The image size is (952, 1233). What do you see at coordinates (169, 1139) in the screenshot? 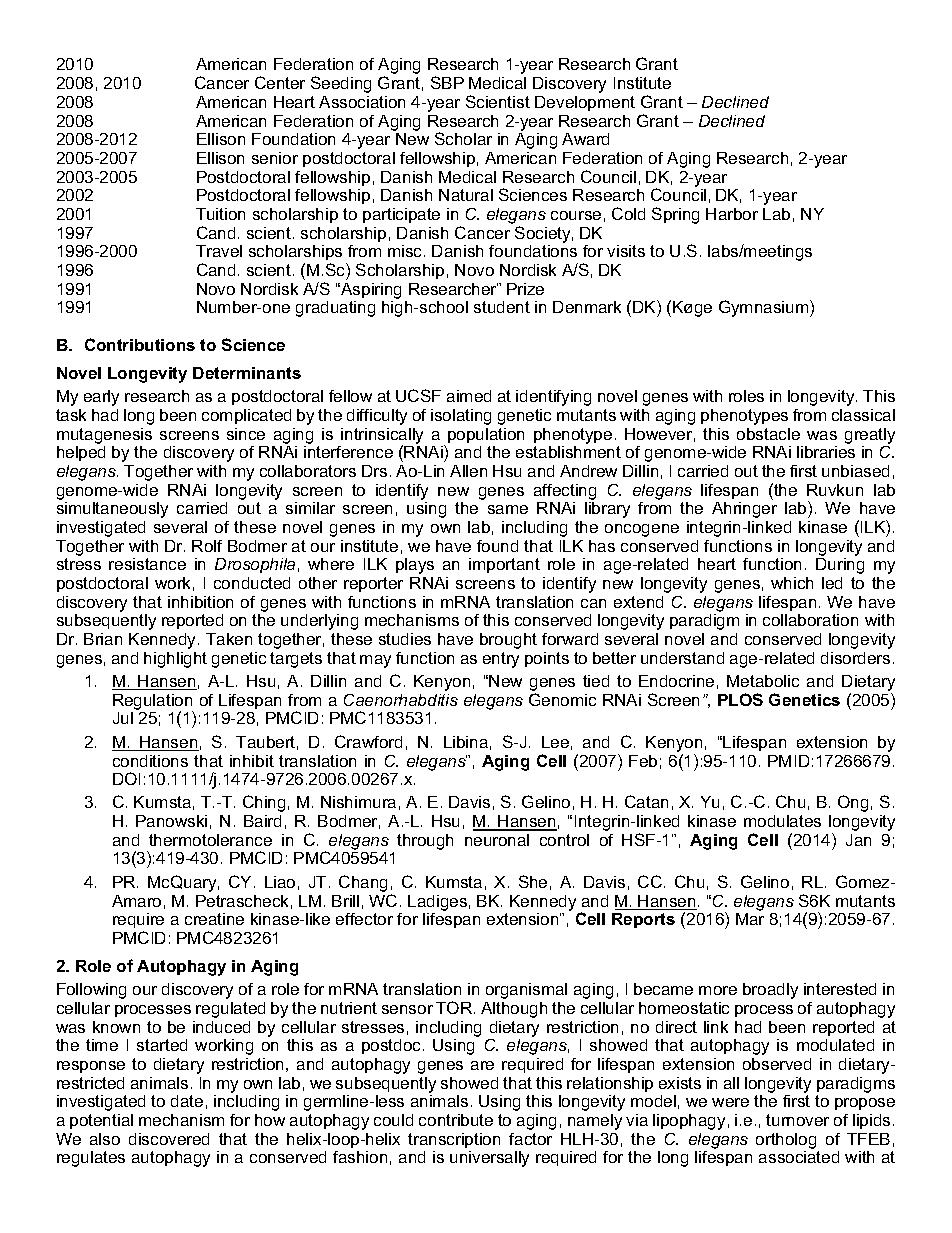
I see `discovered` at bounding box center [169, 1139].
